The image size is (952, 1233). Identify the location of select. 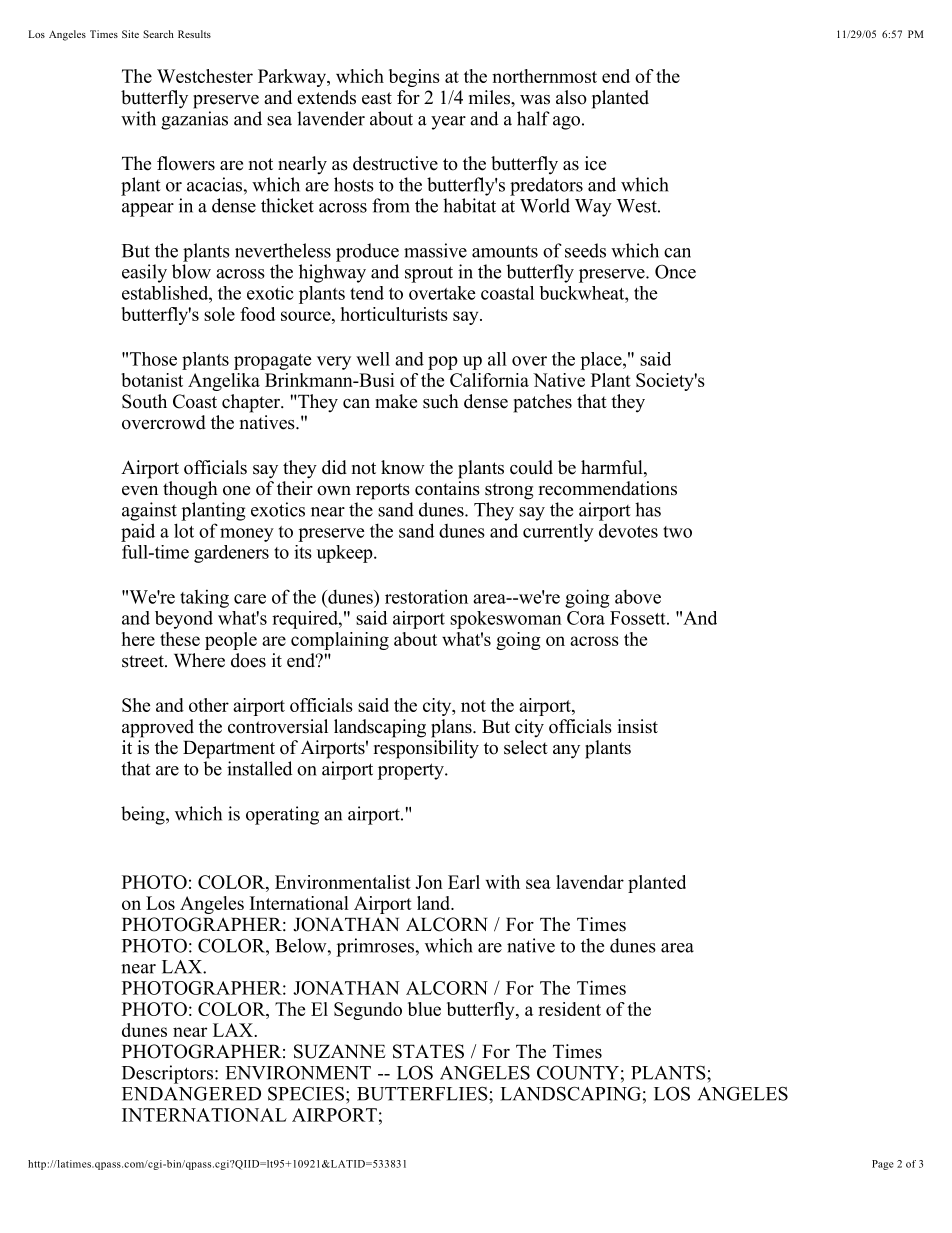
(526, 747).
